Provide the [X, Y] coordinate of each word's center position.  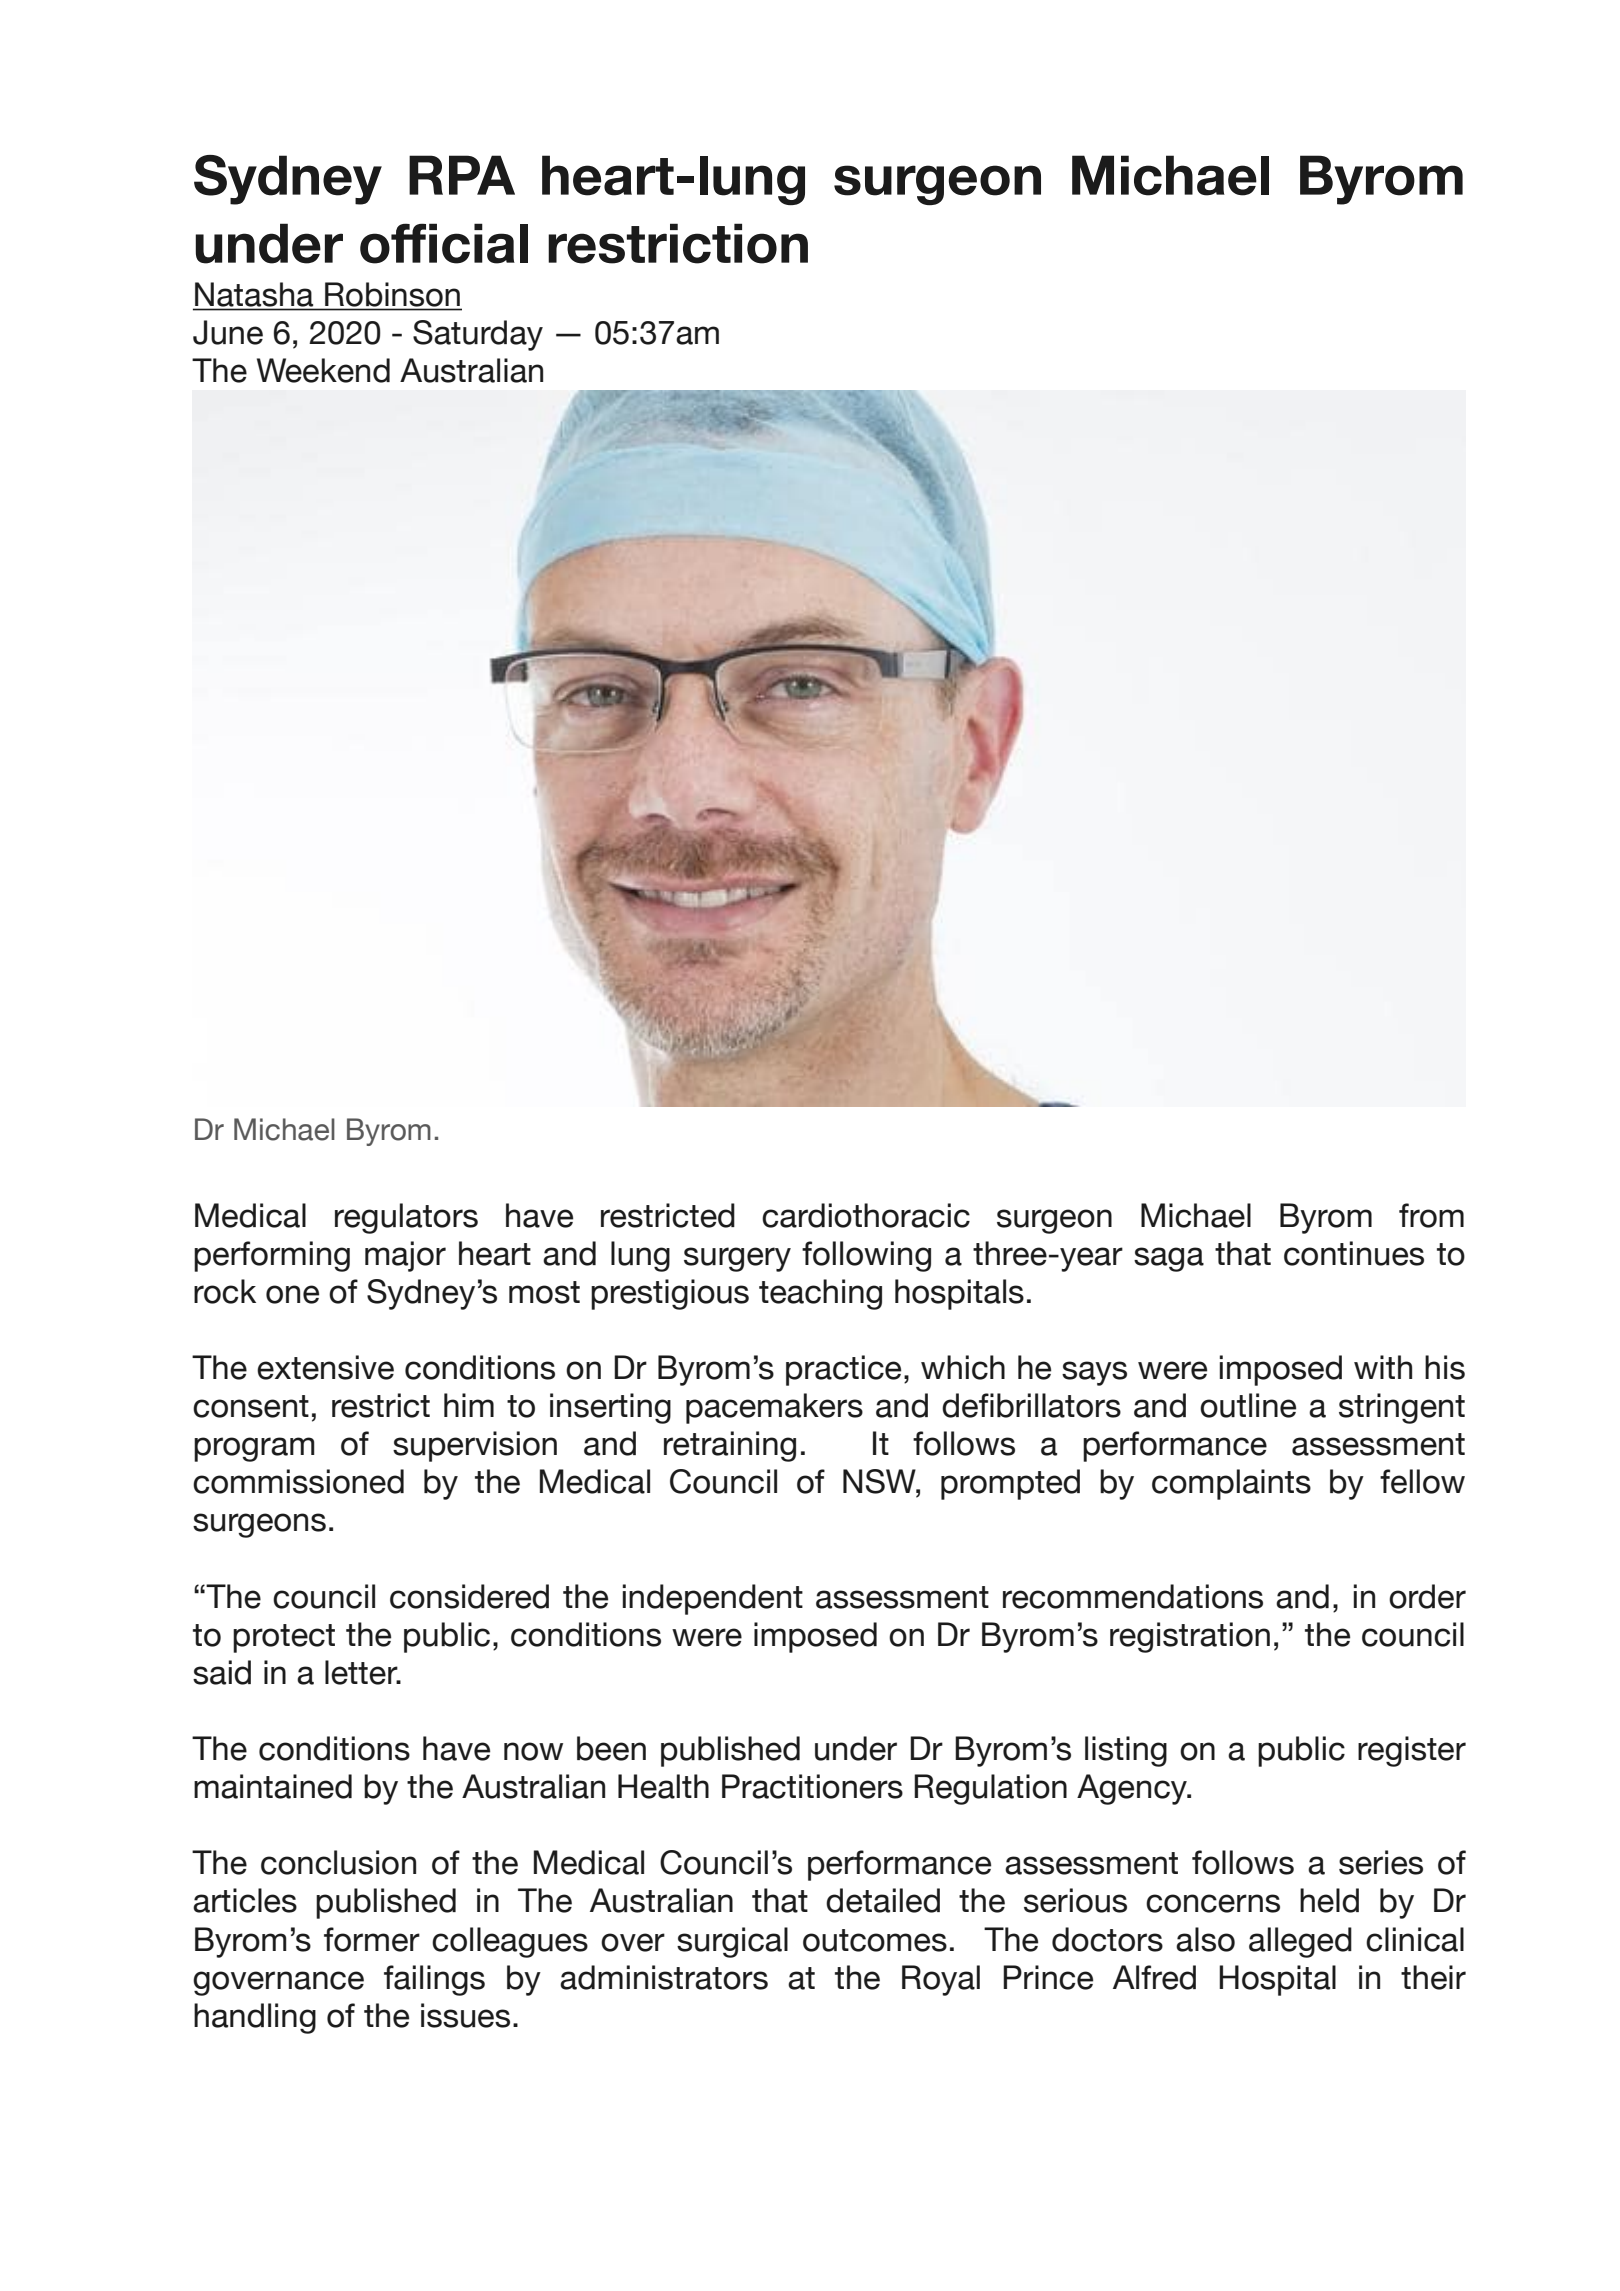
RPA [462, 175]
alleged [1300, 1942]
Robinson [392, 294]
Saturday [478, 335]
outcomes [875, 1940]
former [372, 1939]
